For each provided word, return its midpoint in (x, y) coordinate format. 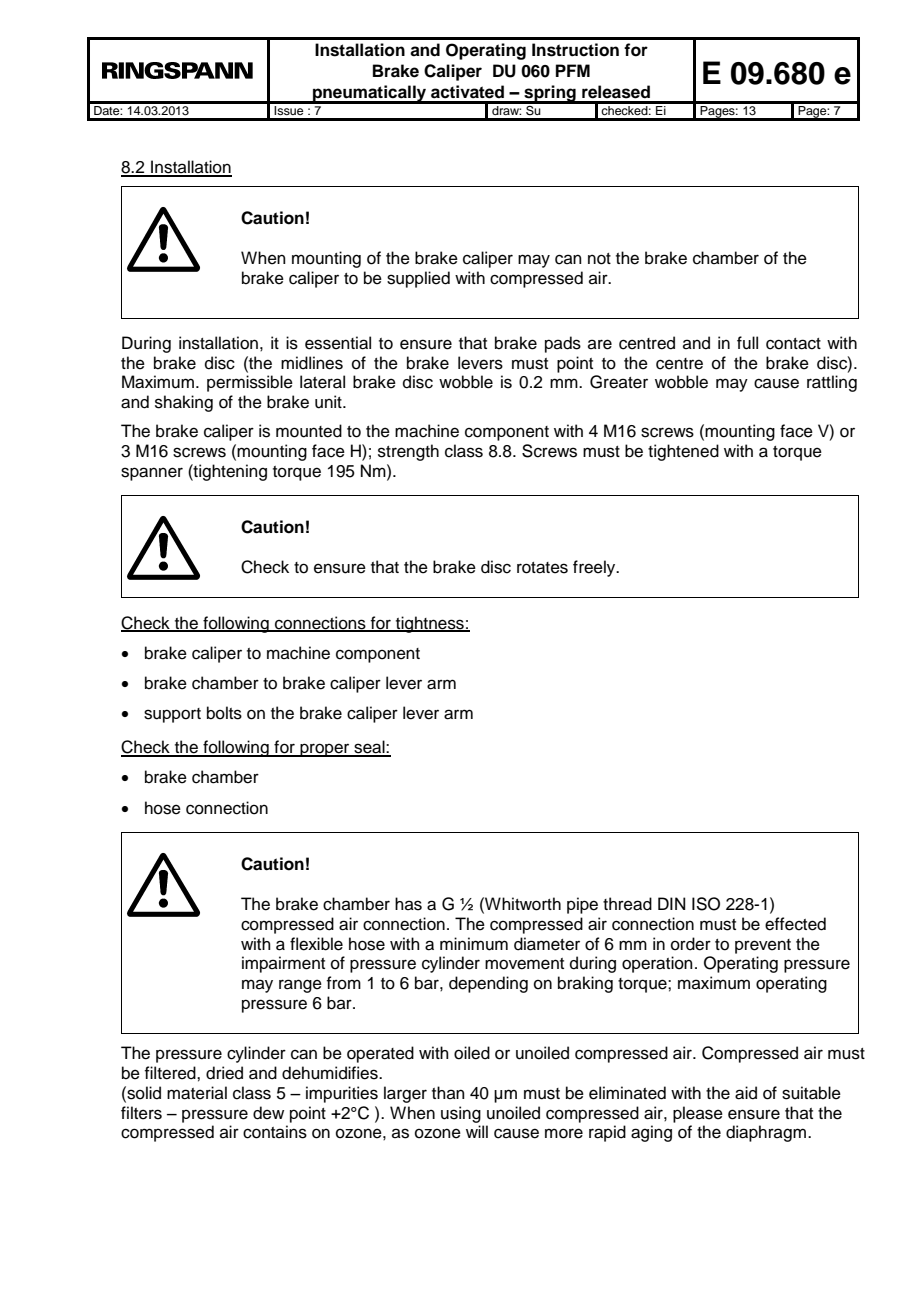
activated (467, 92)
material (197, 1093)
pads (563, 344)
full (747, 343)
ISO (706, 904)
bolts (224, 713)
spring (550, 94)
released (616, 92)
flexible (316, 944)
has (408, 904)
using (461, 1114)
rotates (542, 568)
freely (595, 568)
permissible (250, 383)
